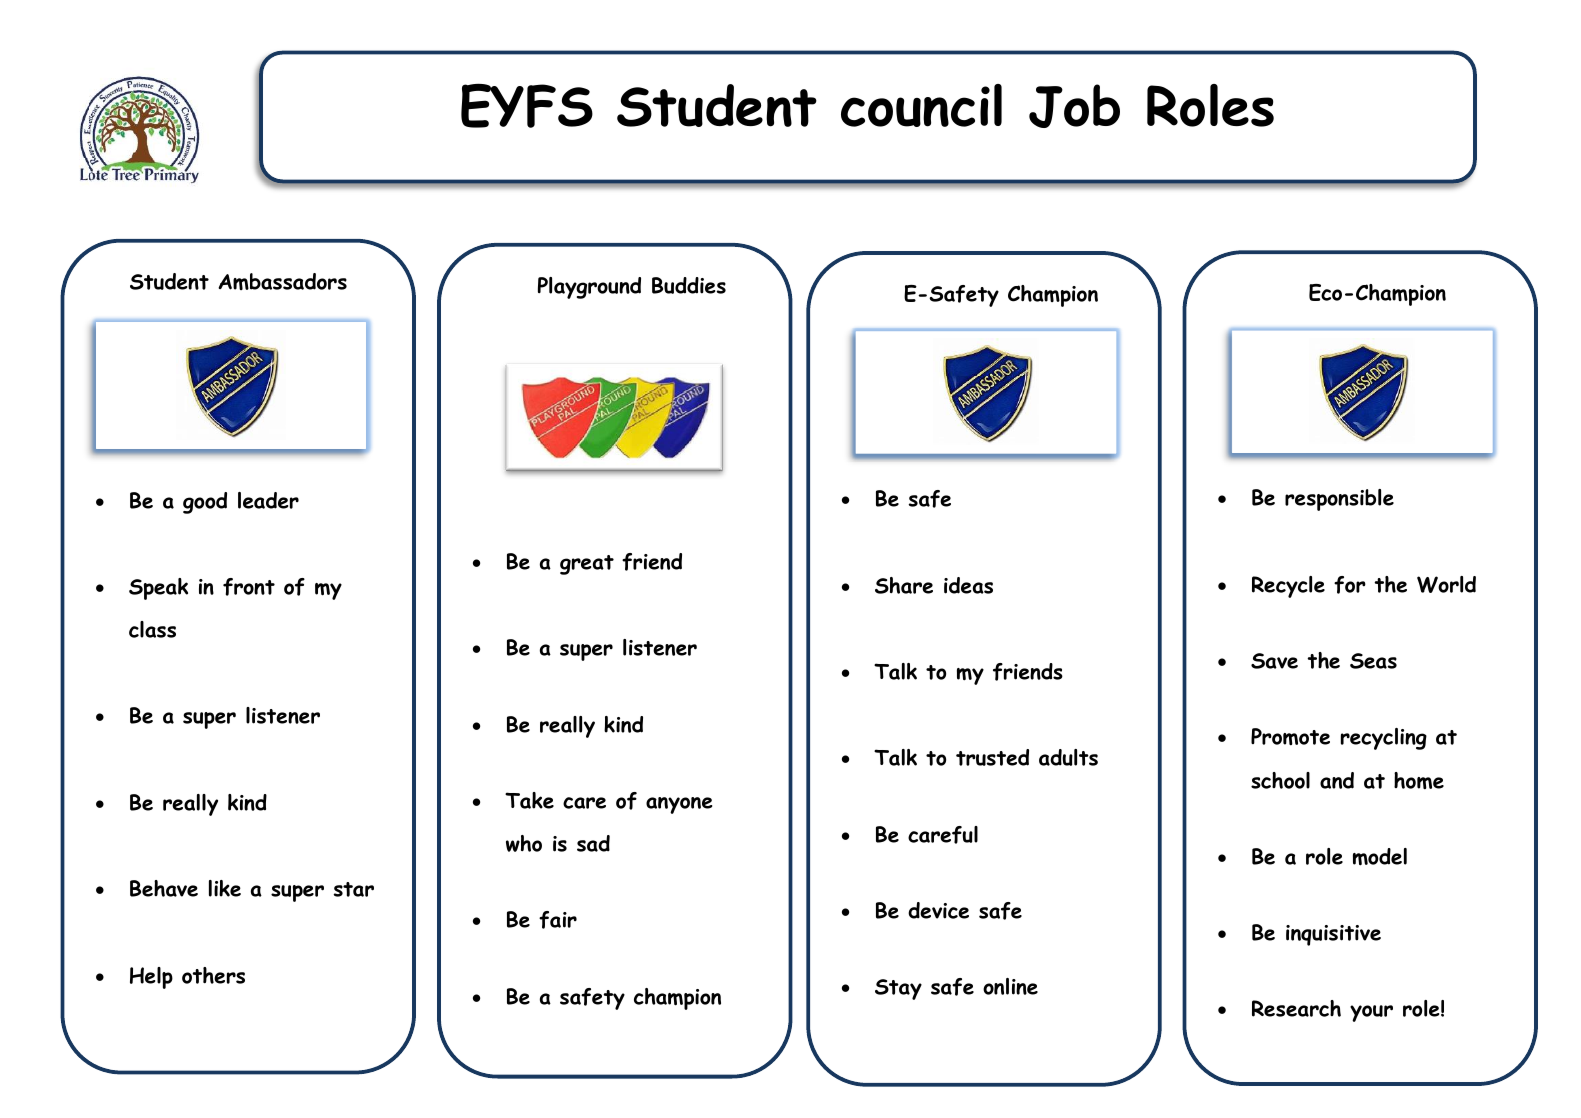 The image size is (1581, 1118). What do you see at coordinates (992, 757) in the document?
I see `trusted` at bounding box center [992, 757].
